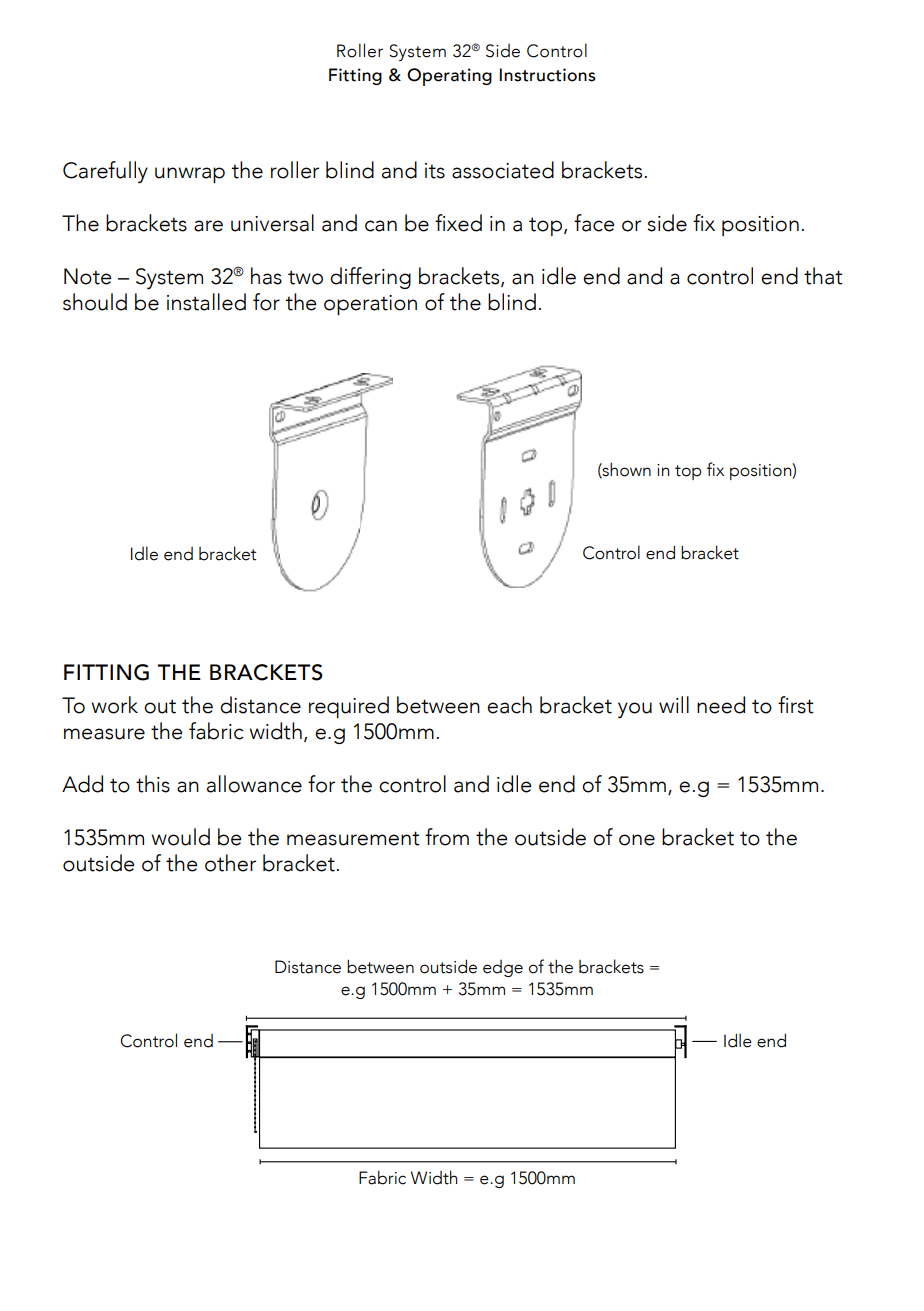 This page has height=1311, width=924. Describe the element at coordinates (206, 302) in the page. I see `installed` at that location.
